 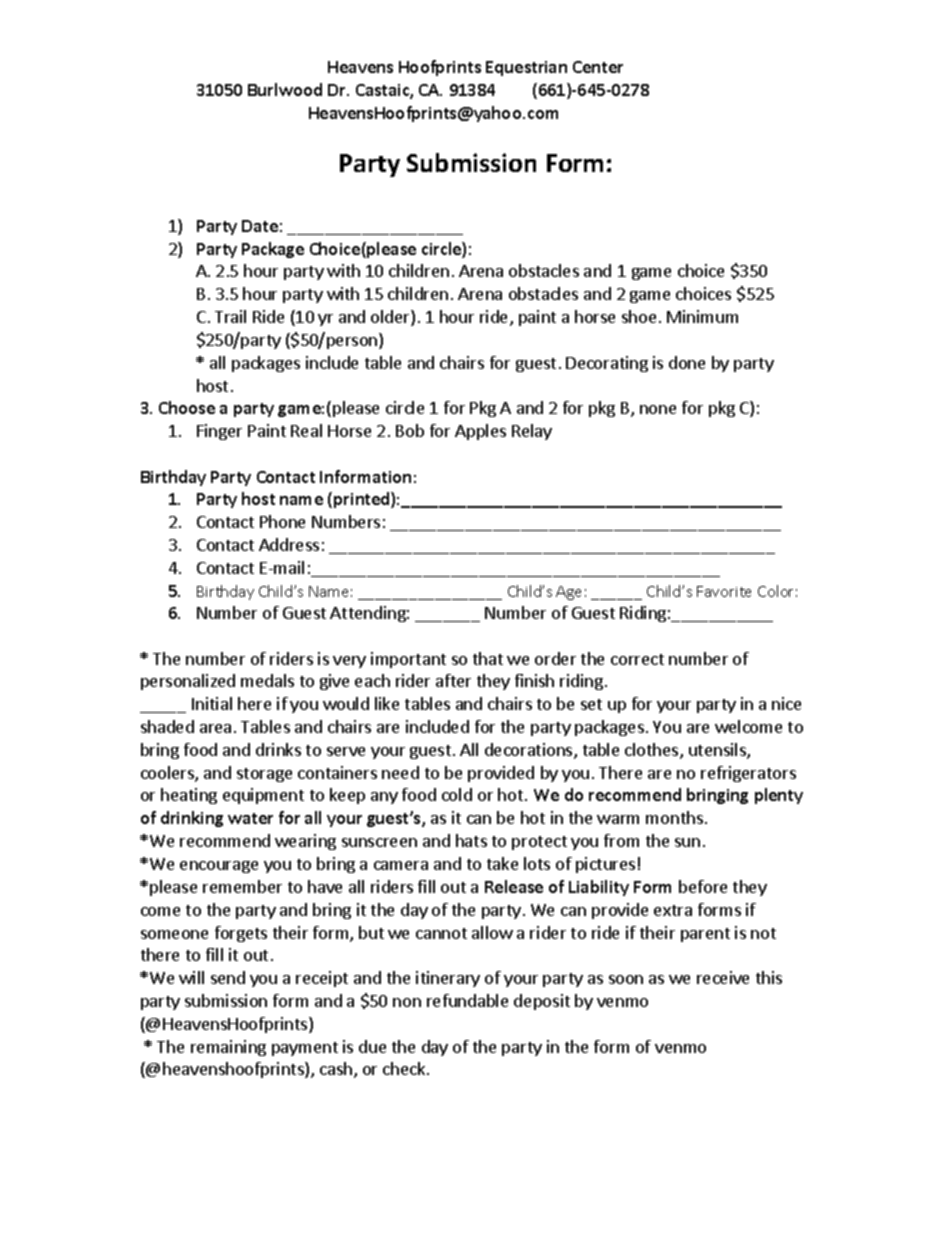 What do you see at coordinates (457, 794) in the screenshot?
I see `cold` at bounding box center [457, 794].
